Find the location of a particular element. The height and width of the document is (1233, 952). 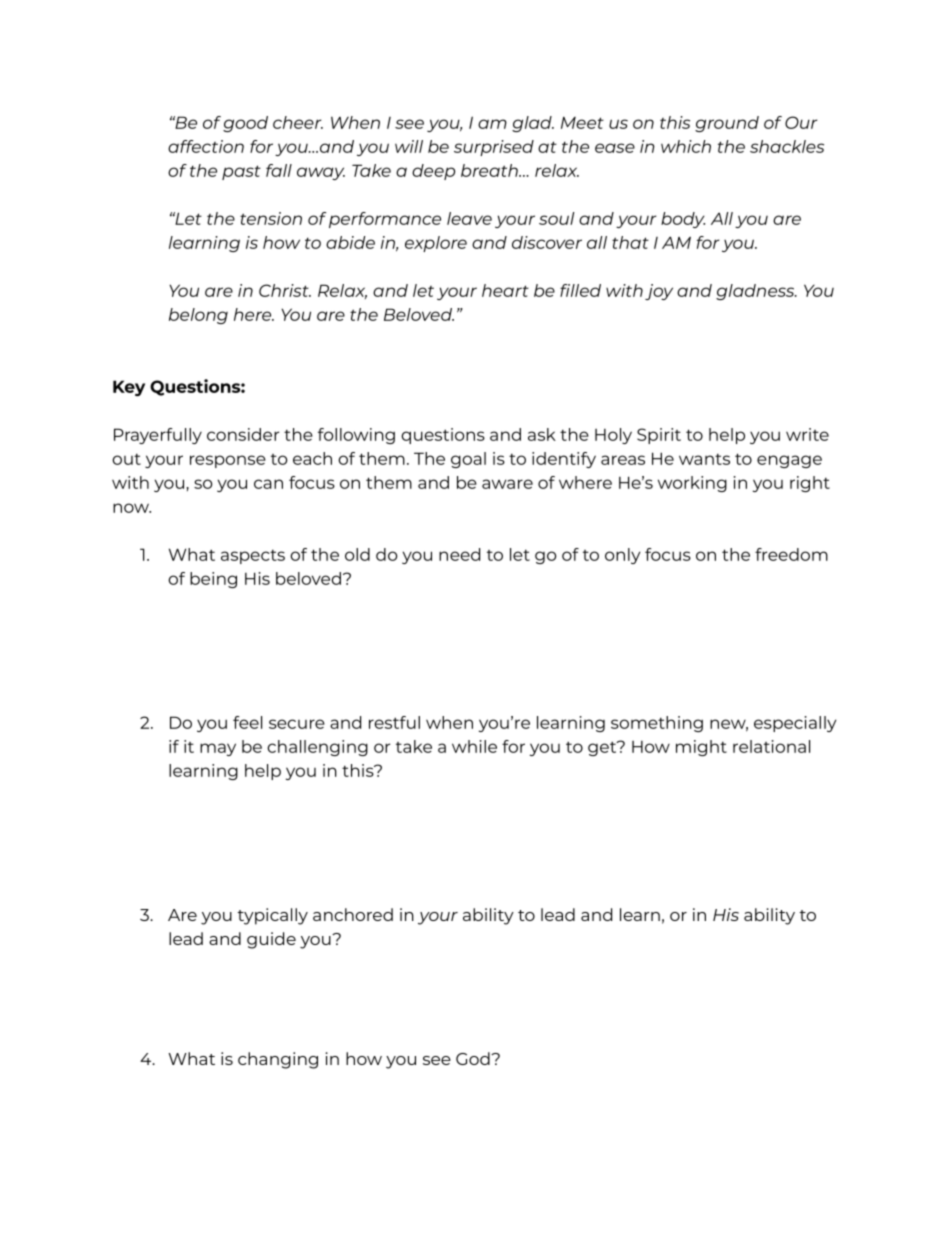

ask is located at coordinates (542, 434).
